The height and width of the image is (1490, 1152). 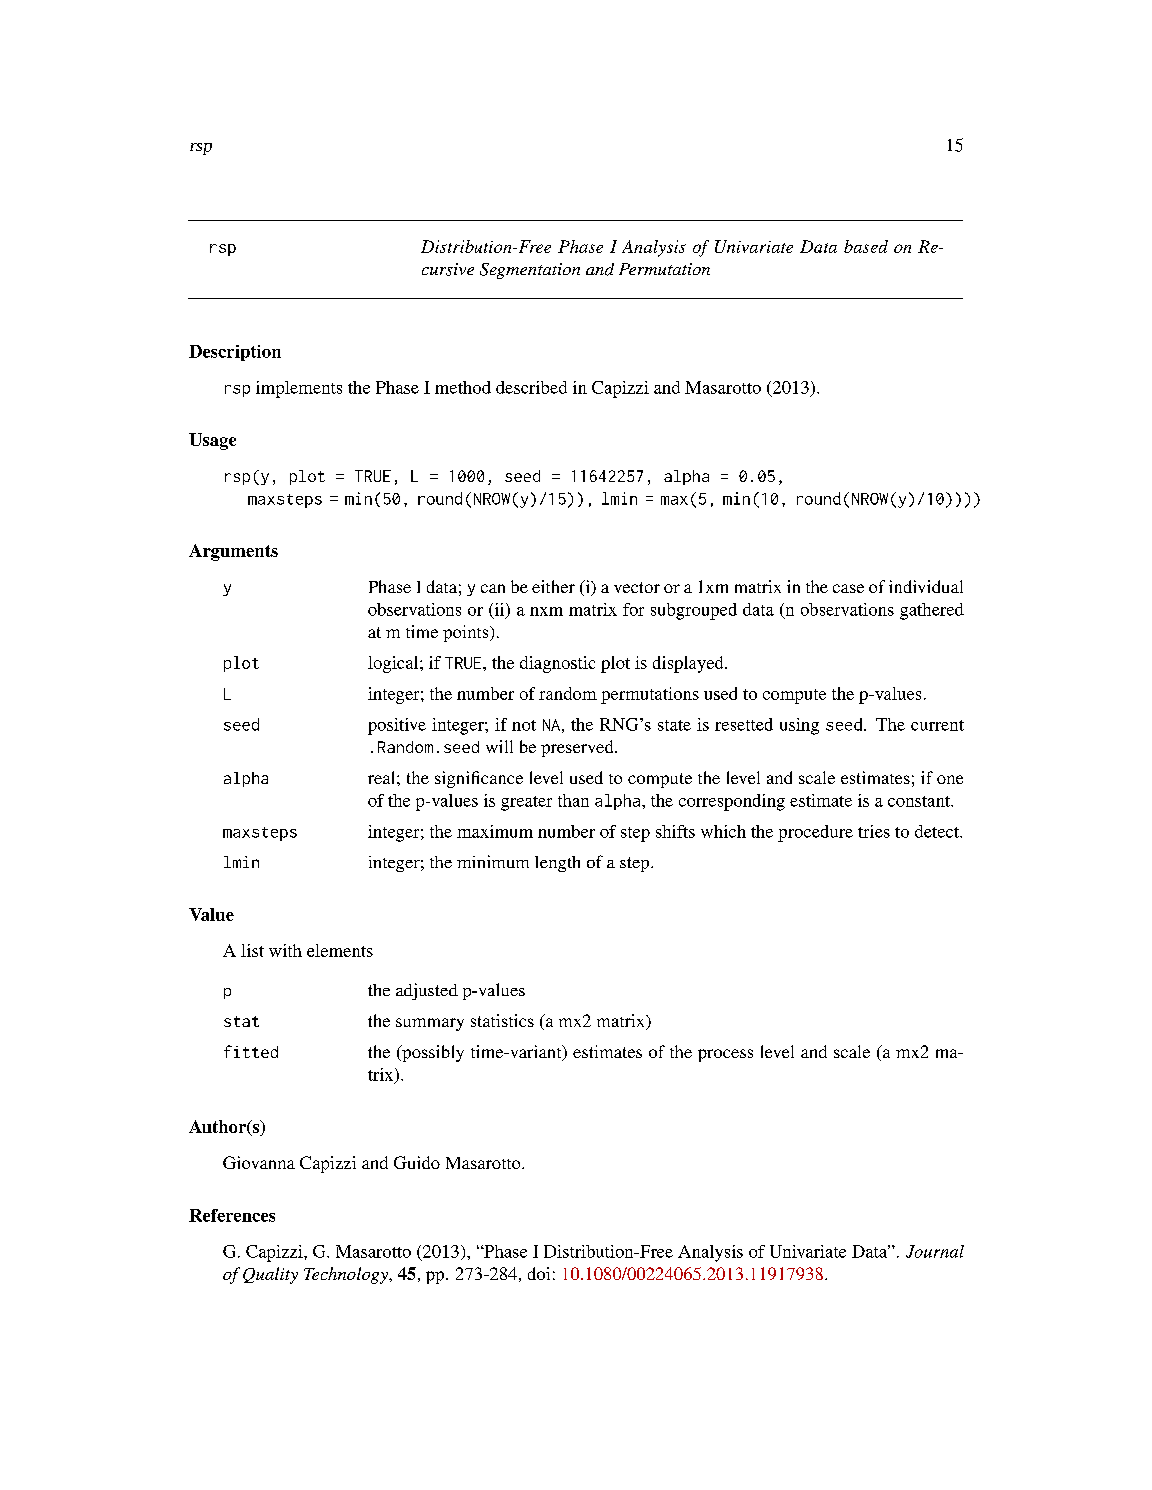 What do you see at coordinates (539, 1273) in the image?
I see `doi` at bounding box center [539, 1273].
